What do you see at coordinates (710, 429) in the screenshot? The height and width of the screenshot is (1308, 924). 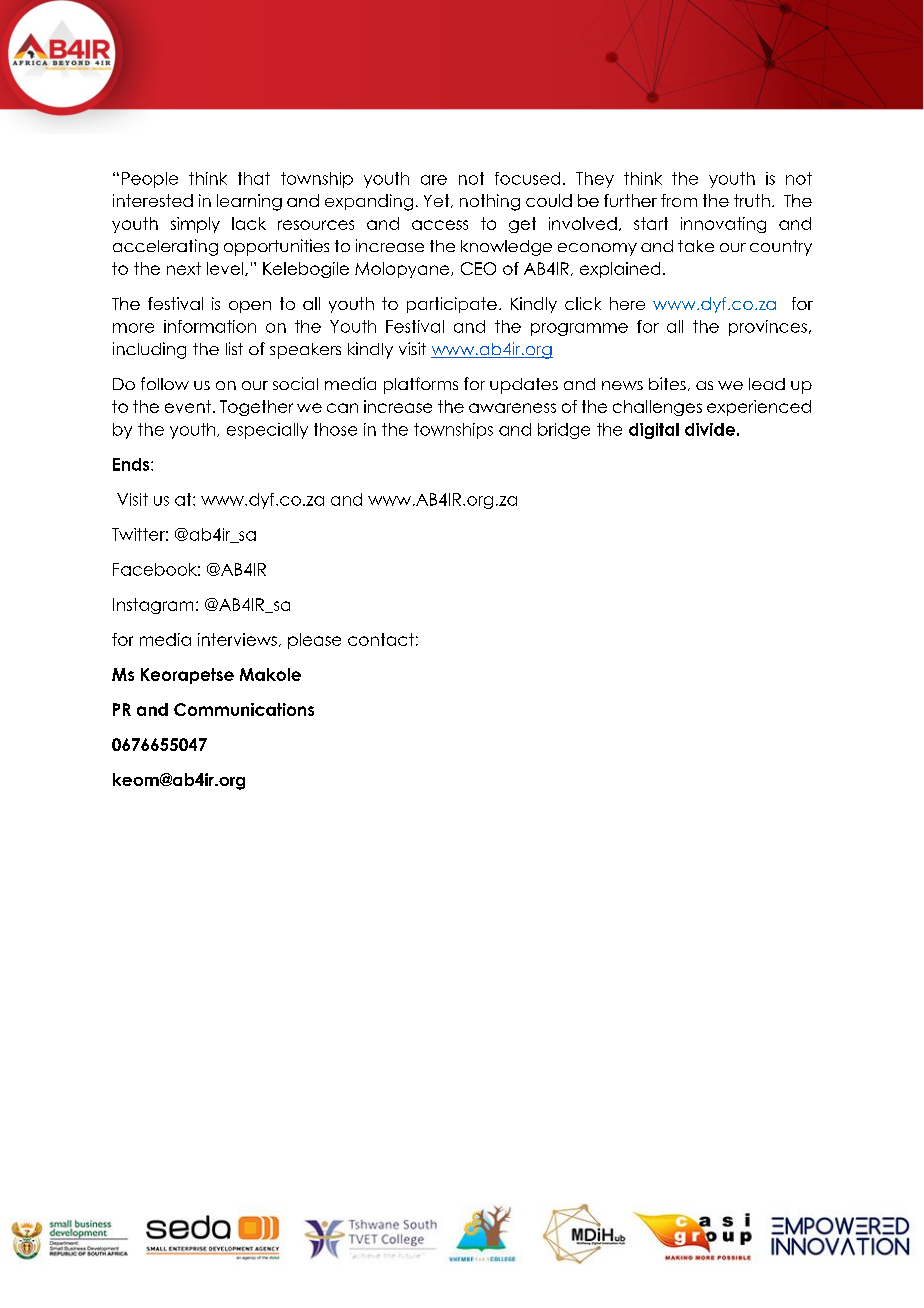 I see `divide` at bounding box center [710, 429].
